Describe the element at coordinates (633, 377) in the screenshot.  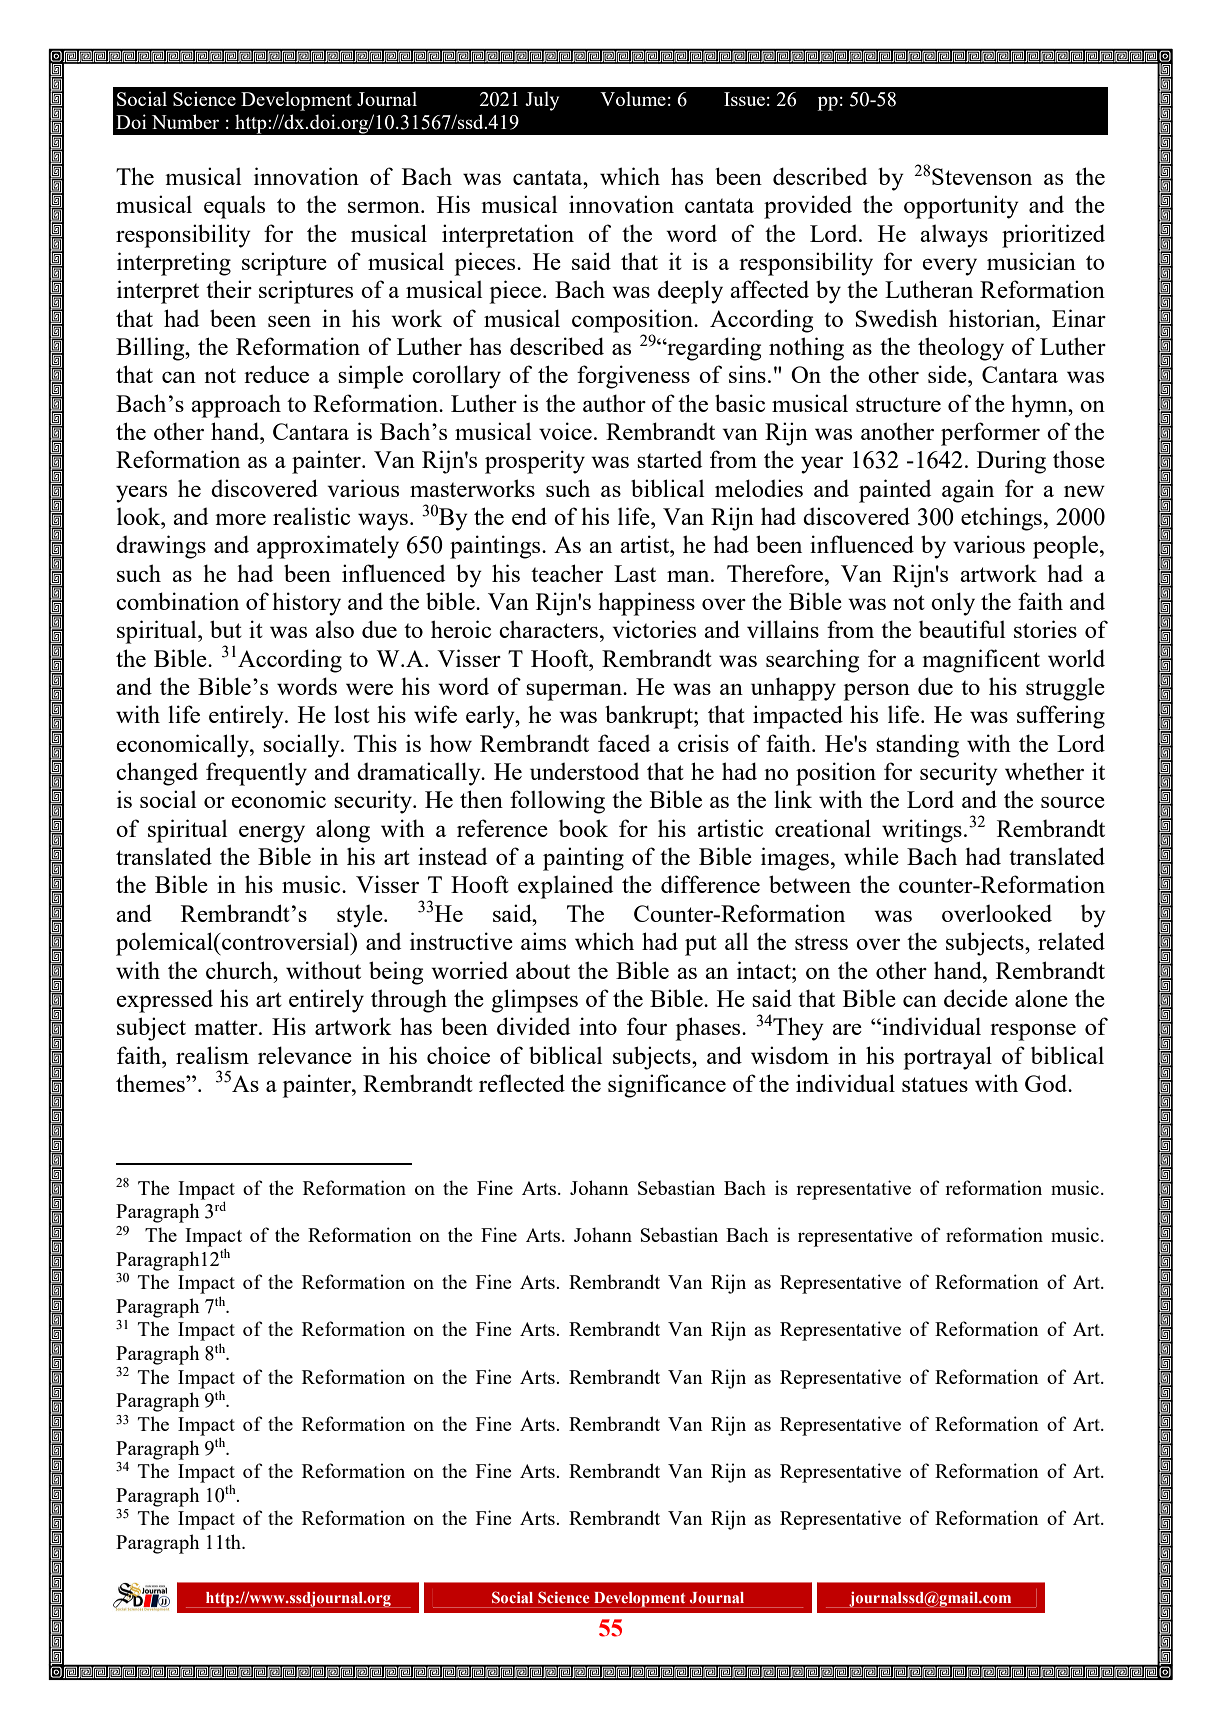
I see `forgiveness` at that location.
